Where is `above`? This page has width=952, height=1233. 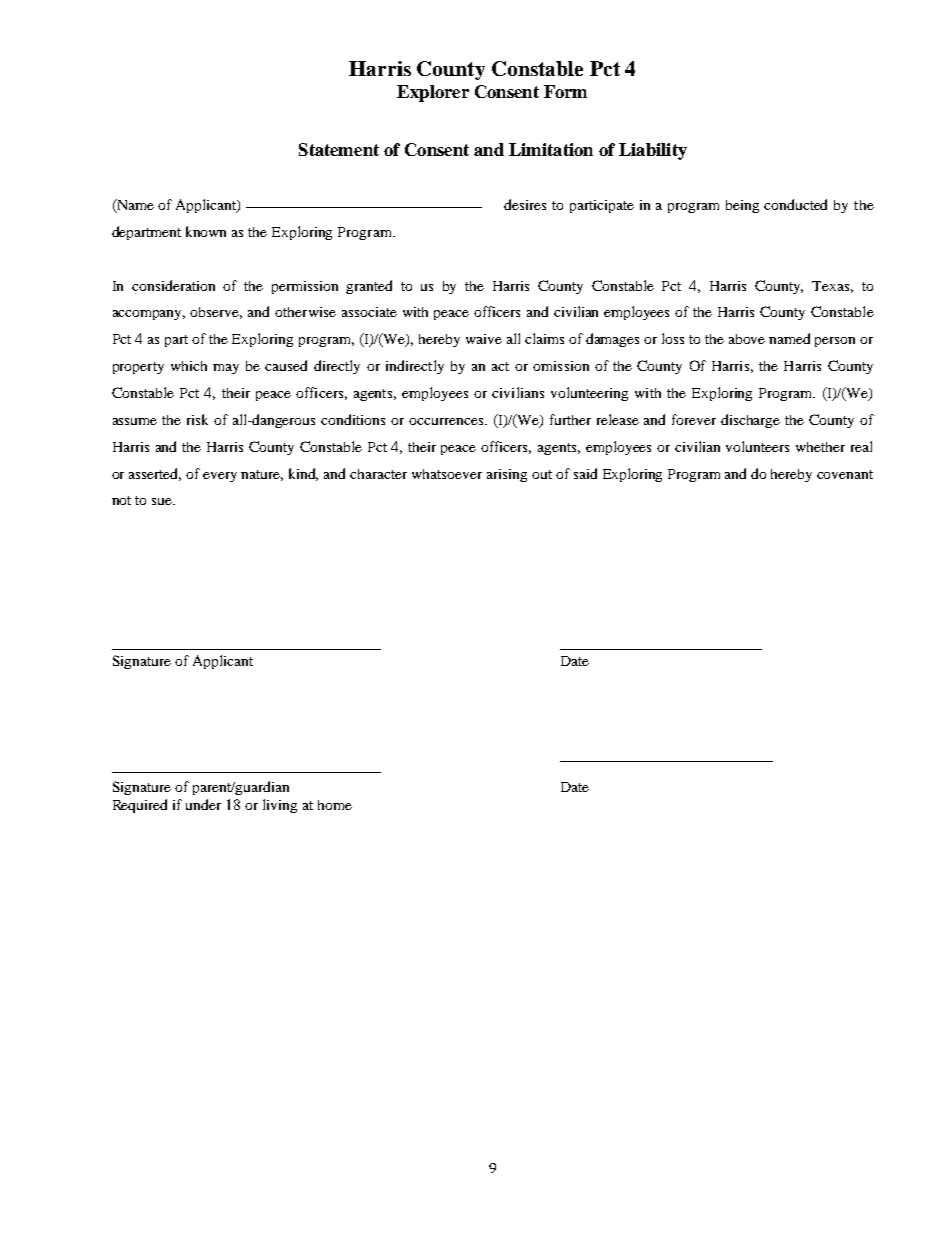
above is located at coordinates (747, 339).
